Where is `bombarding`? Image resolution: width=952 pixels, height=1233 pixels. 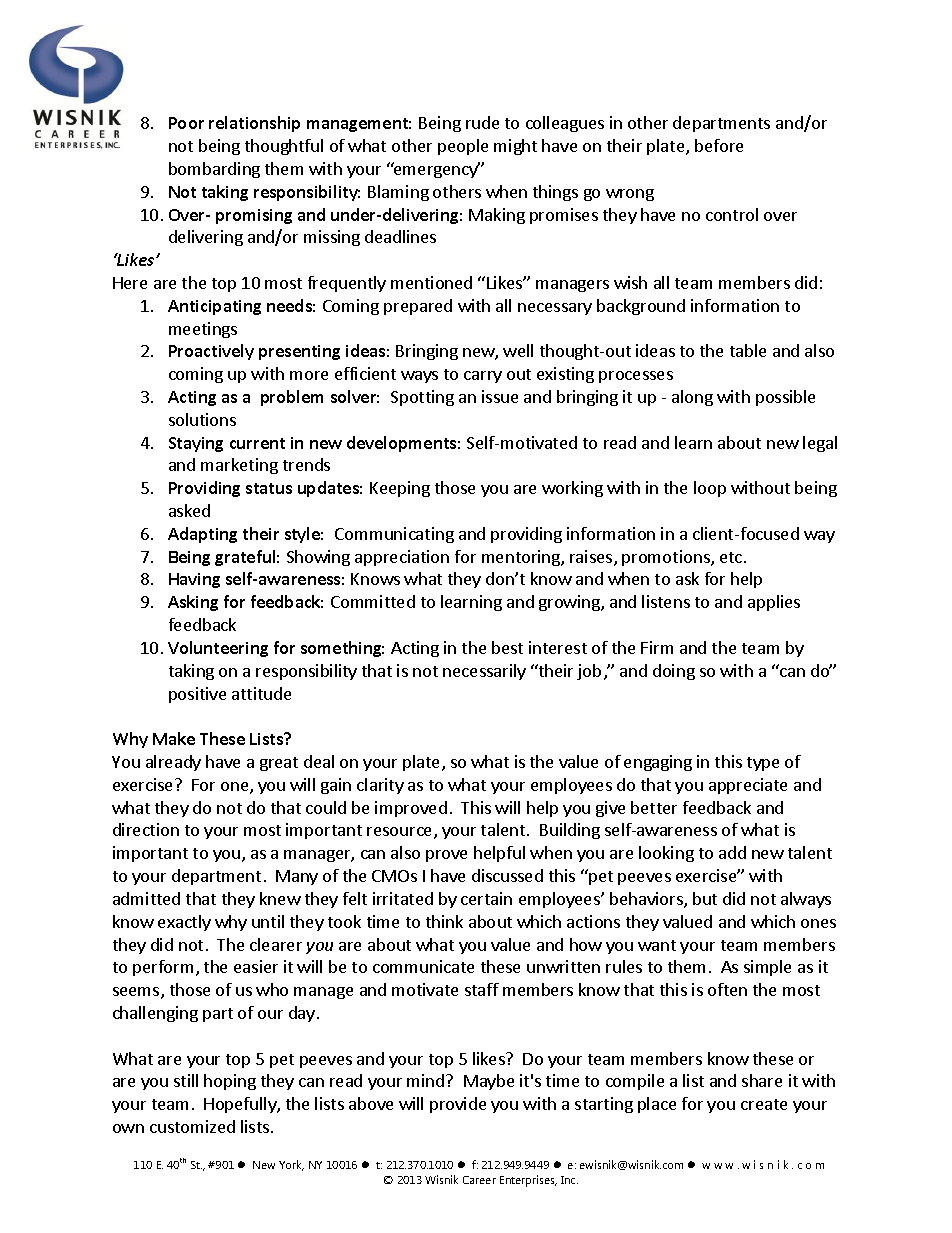 bombarding is located at coordinates (214, 170).
